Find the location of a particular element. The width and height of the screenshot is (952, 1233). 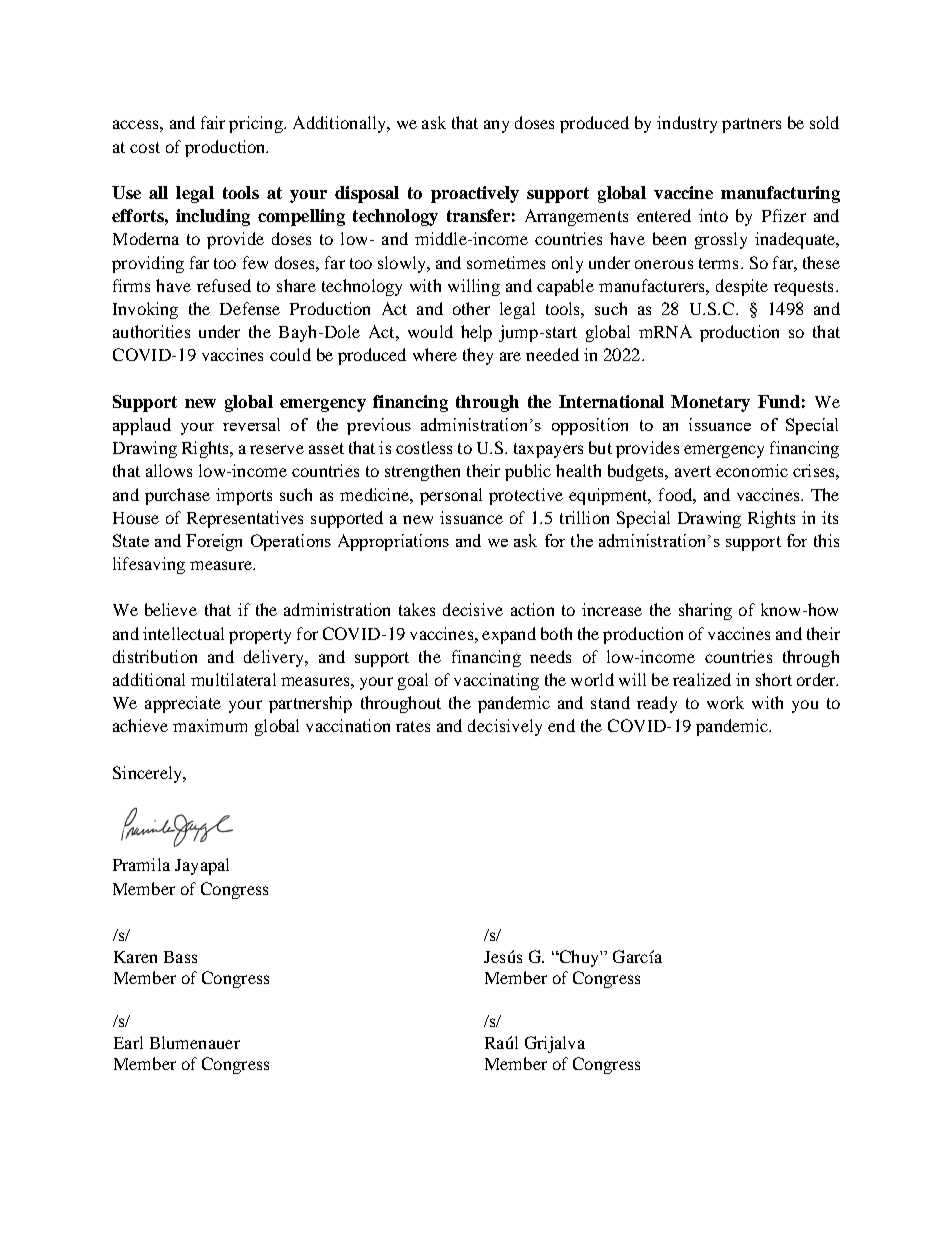

rates is located at coordinates (413, 726).
